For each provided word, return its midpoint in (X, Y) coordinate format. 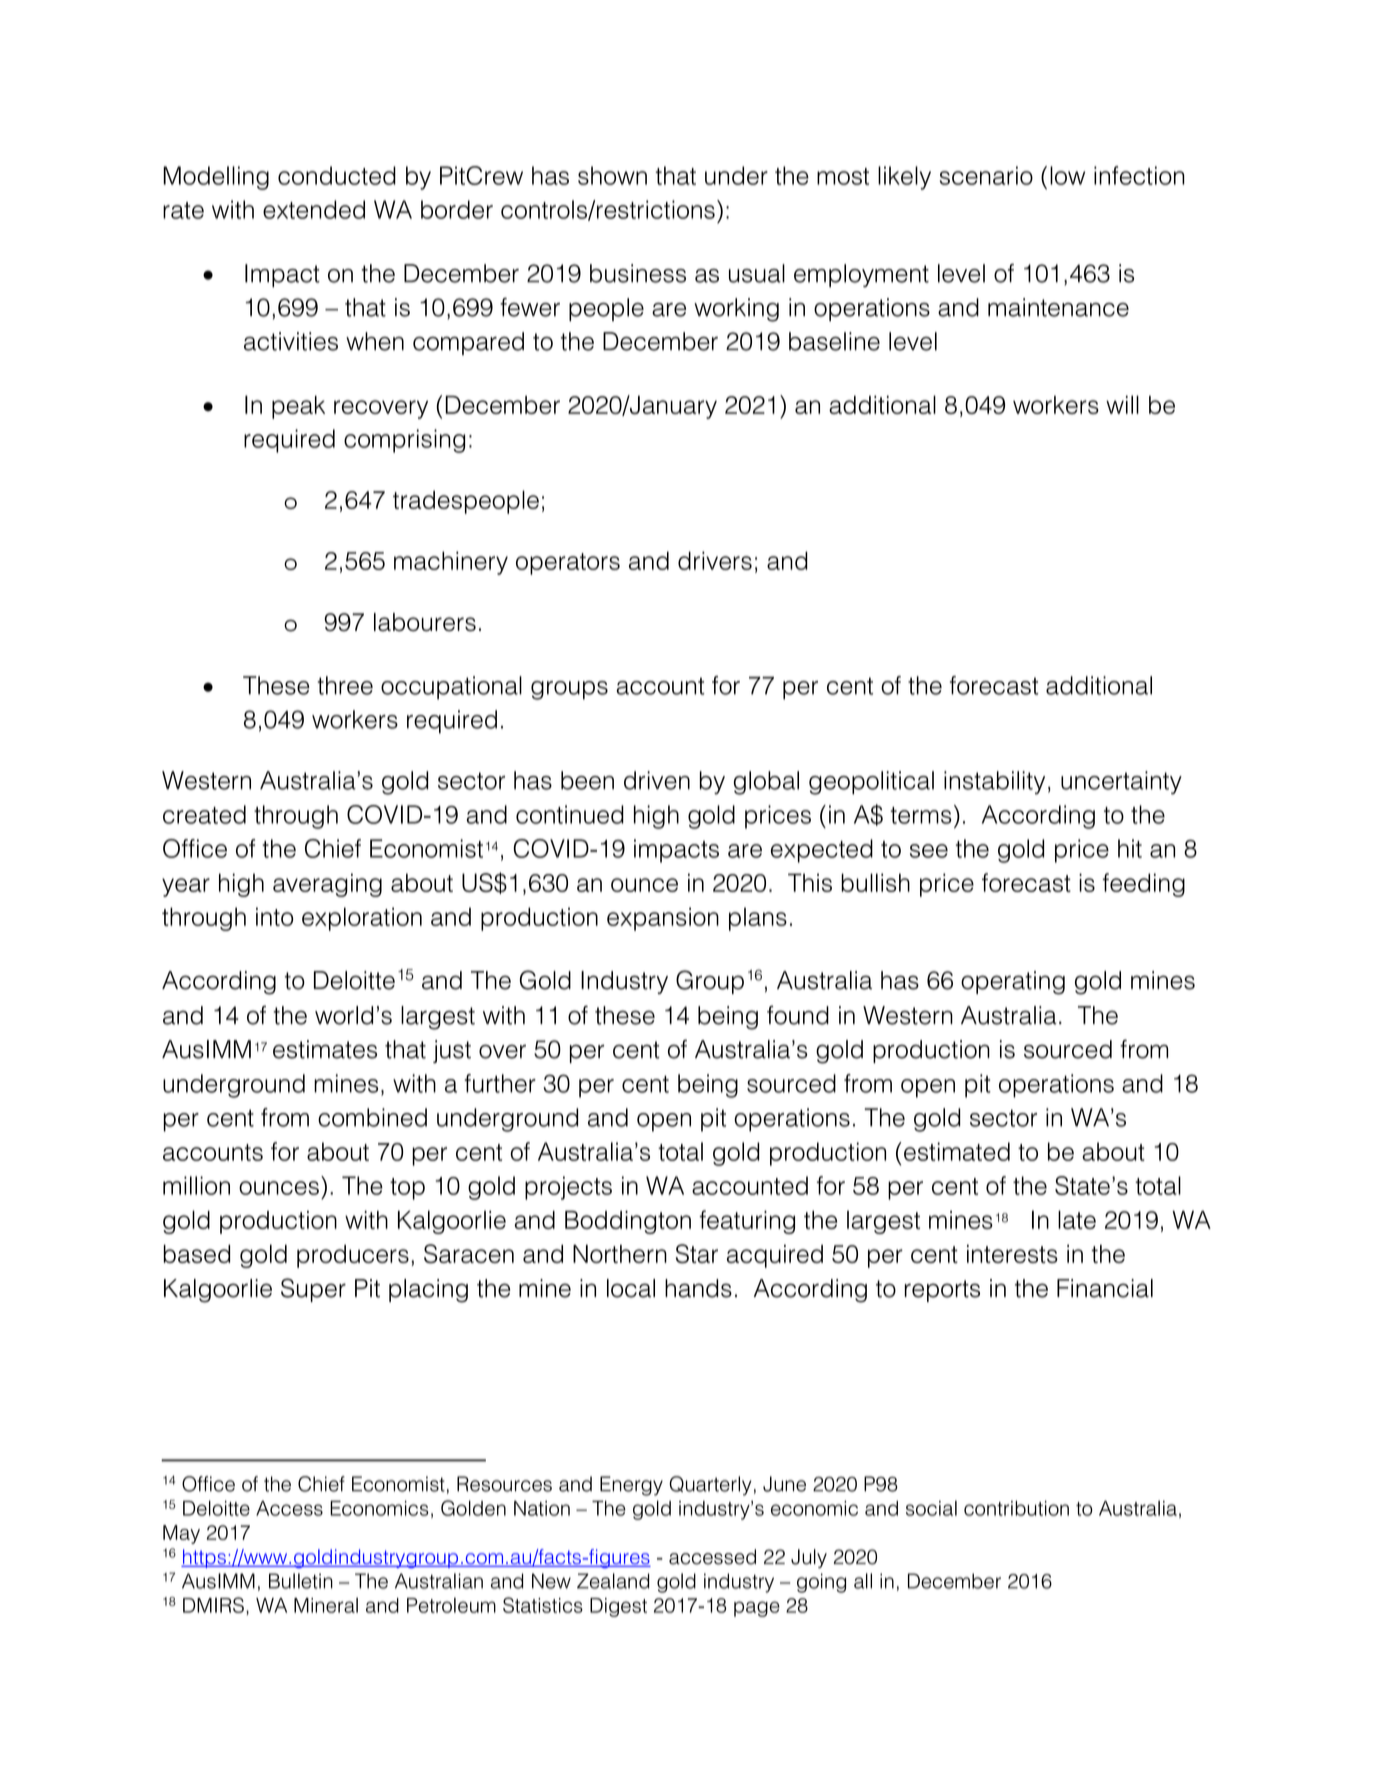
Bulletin (301, 1581)
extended (314, 209)
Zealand (613, 1581)
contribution (1016, 1508)
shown (612, 175)
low (1067, 175)
